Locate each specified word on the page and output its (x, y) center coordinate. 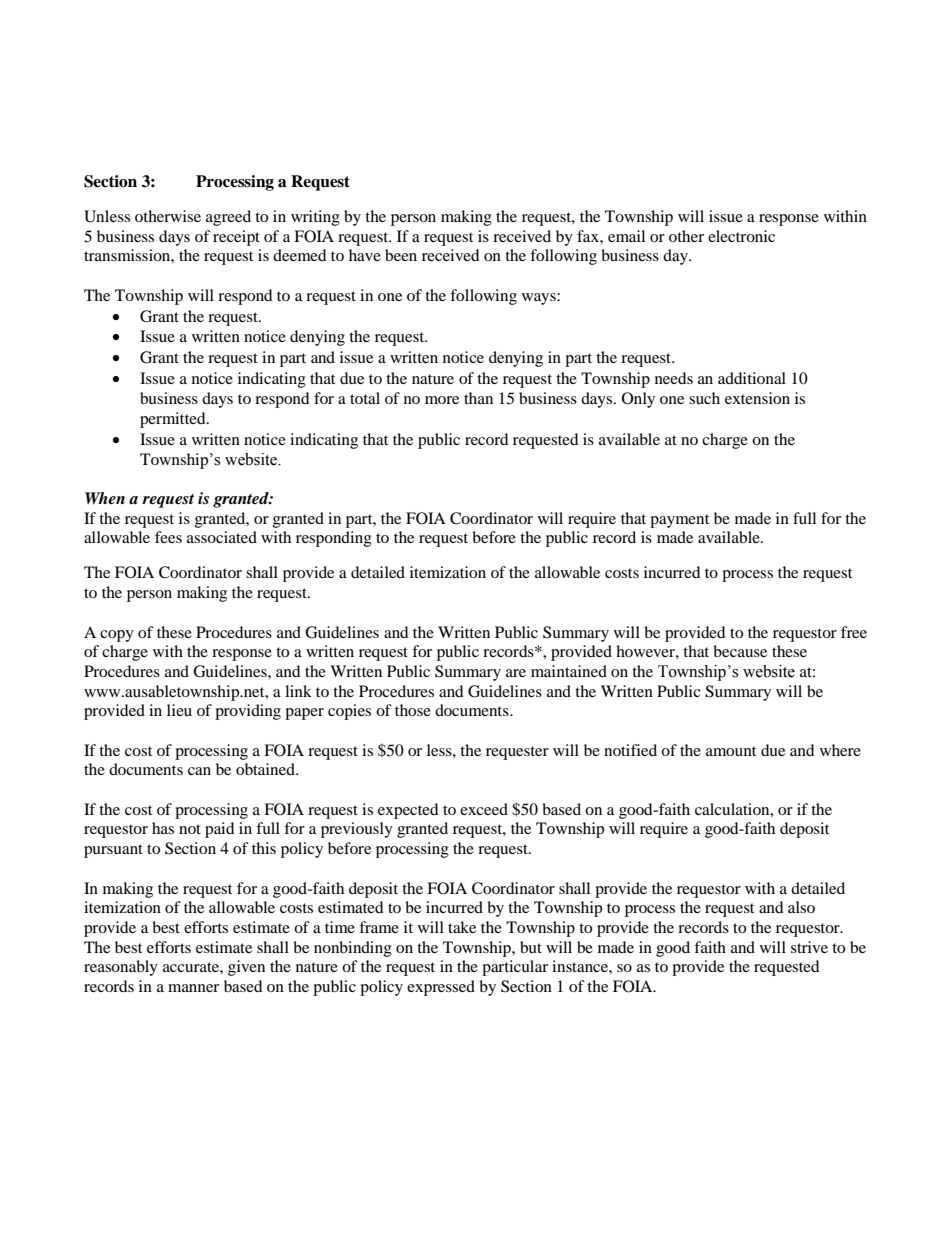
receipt (236, 238)
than (478, 398)
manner (193, 988)
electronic (741, 236)
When (105, 498)
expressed (441, 988)
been (401, 255)
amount (731, 751)
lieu (179, 710)
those (413, 710)
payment (679, 521)
